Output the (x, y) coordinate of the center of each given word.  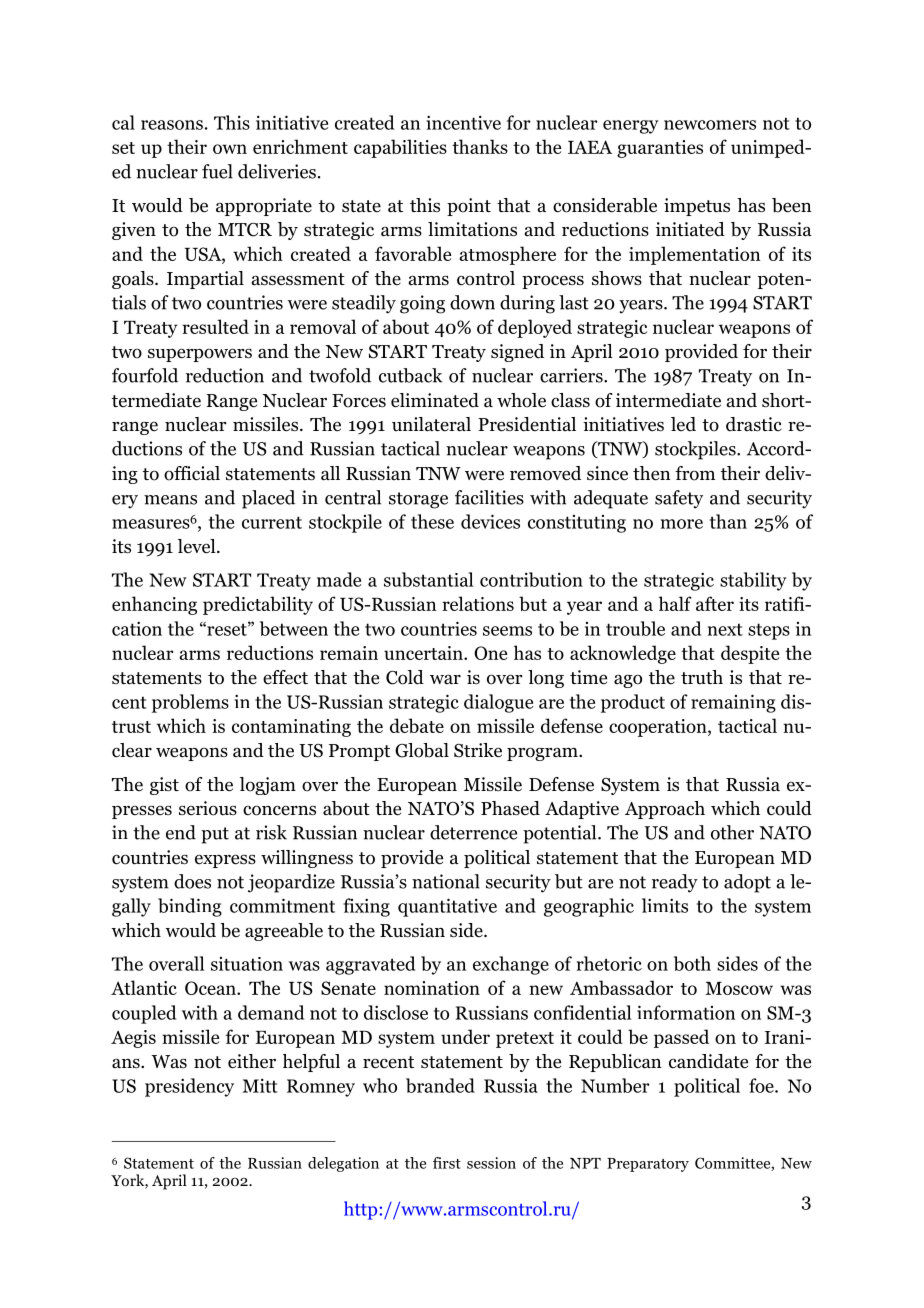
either (252, 1061)
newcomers (710, 125)
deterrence (473, 832)
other (732, 832)
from (695, 473)
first (447, 1163)
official (192, 473)
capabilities (400, 148)
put (215, 835)
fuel (217, 171)
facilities (489, 497)
